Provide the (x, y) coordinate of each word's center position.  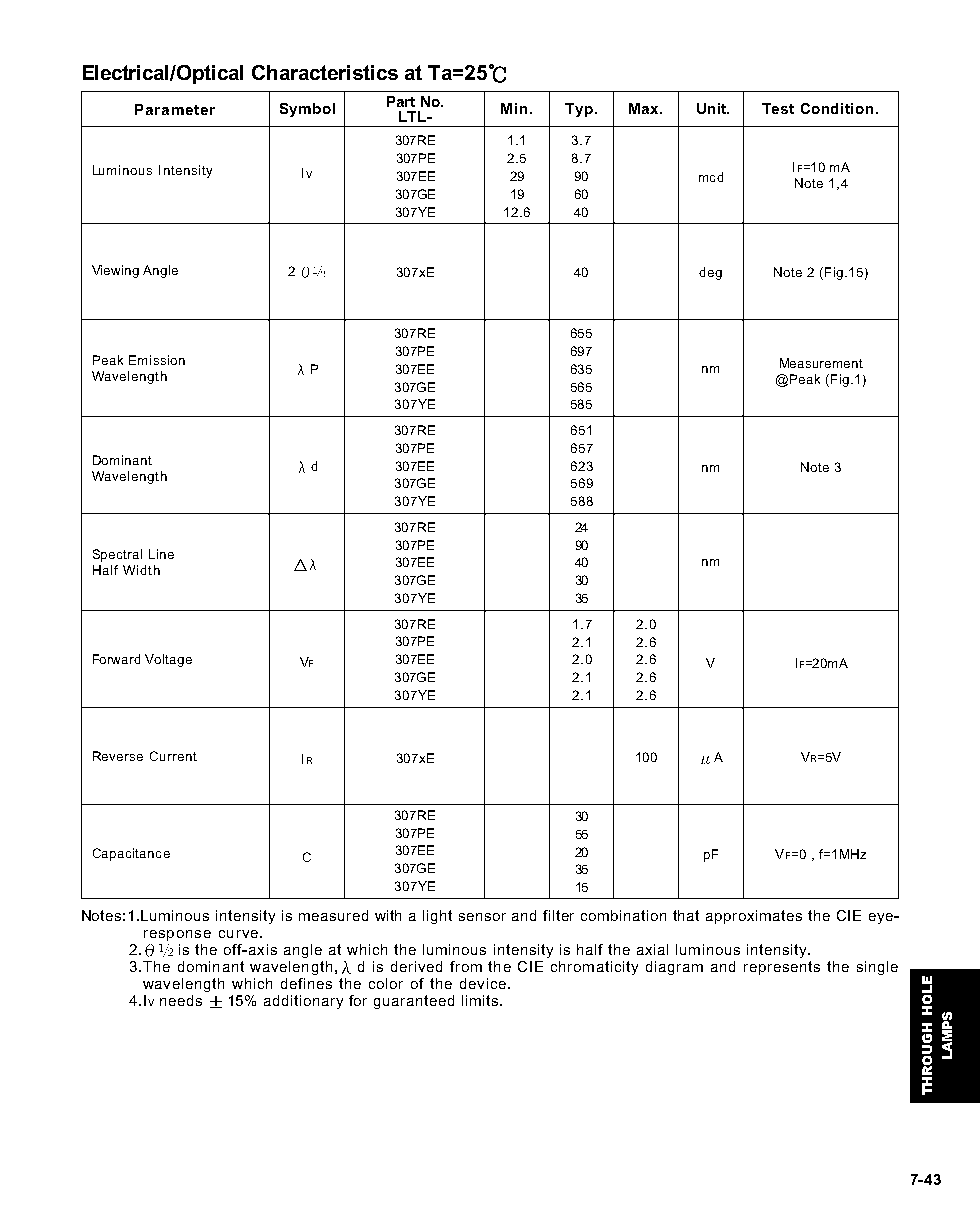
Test (778, 108)
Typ (579, 110)
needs (181, 1000)
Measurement (821, 363)
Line (161, 554)
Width (141, 570)
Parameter (175, 109)
